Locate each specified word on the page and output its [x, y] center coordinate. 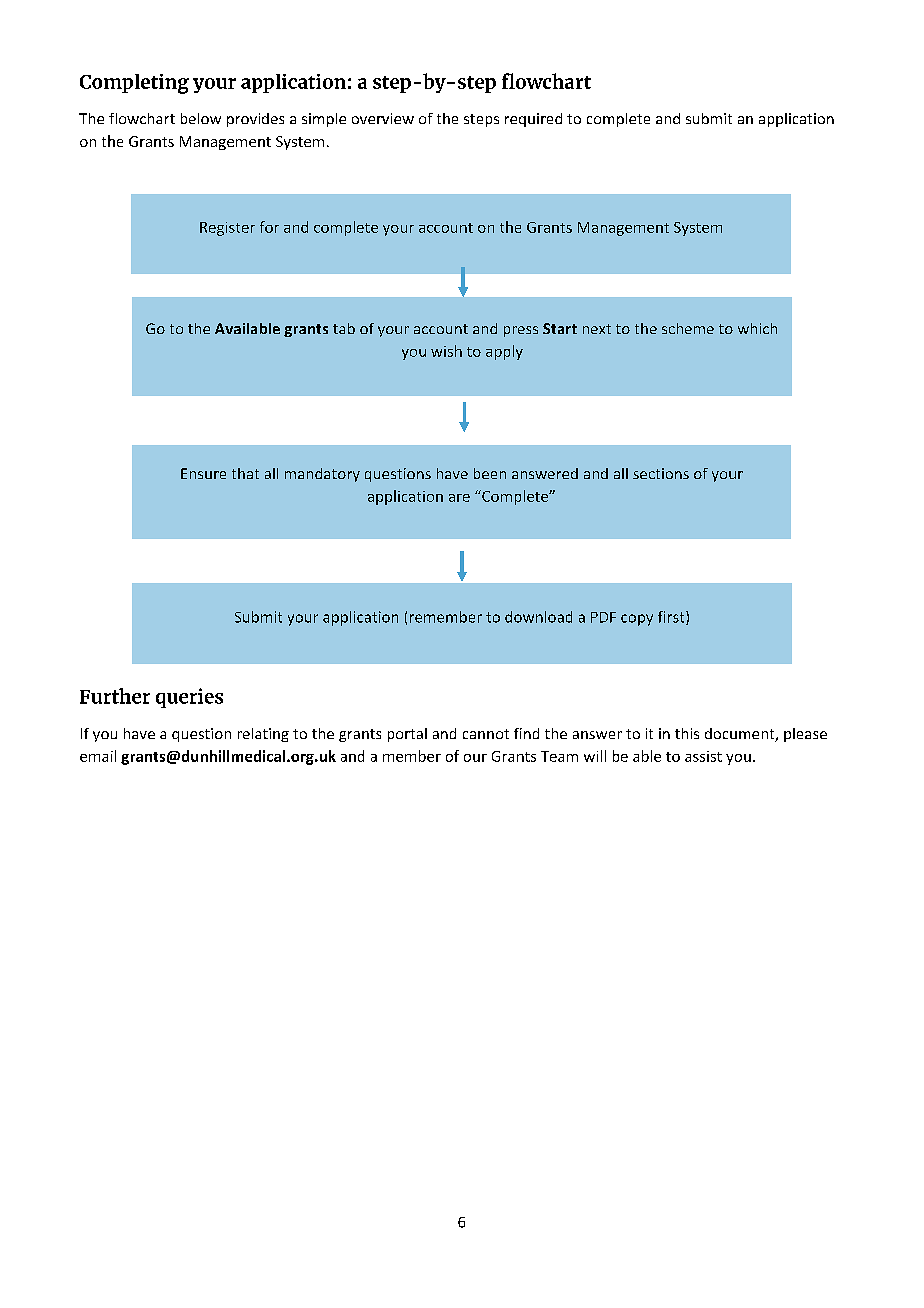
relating [263, 735]
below [201, 118]
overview [383, 118]
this [687, 733]
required [533, 120]
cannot [486, 734]
